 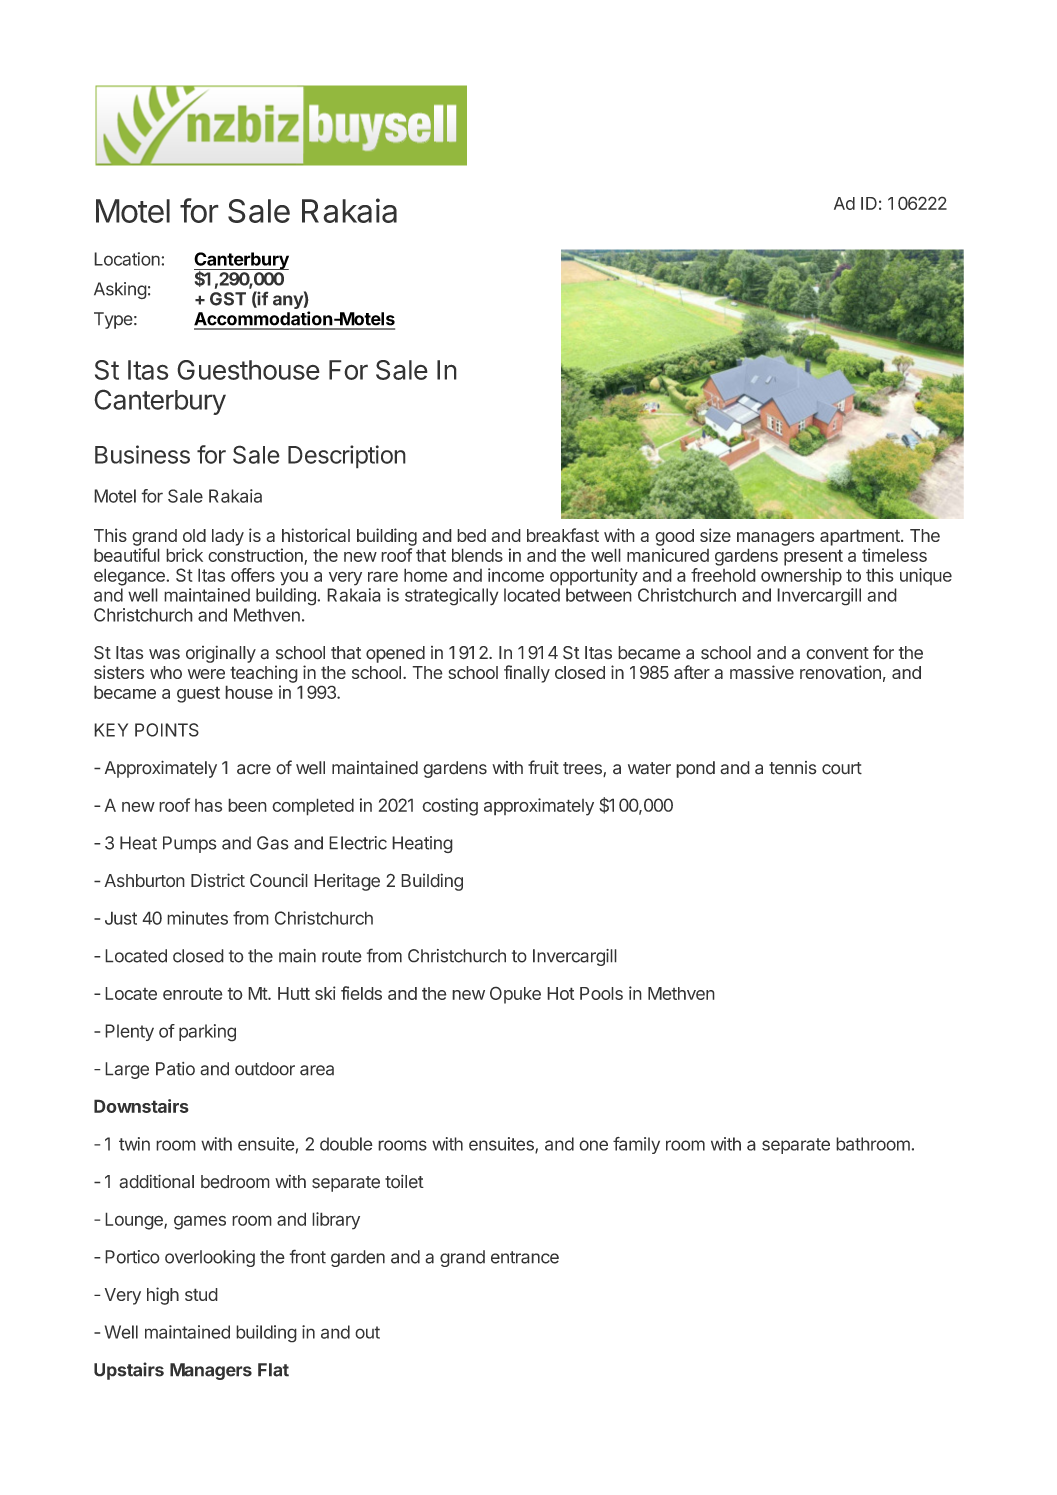 I want to click on Hot, so click(x=560, y=993).
